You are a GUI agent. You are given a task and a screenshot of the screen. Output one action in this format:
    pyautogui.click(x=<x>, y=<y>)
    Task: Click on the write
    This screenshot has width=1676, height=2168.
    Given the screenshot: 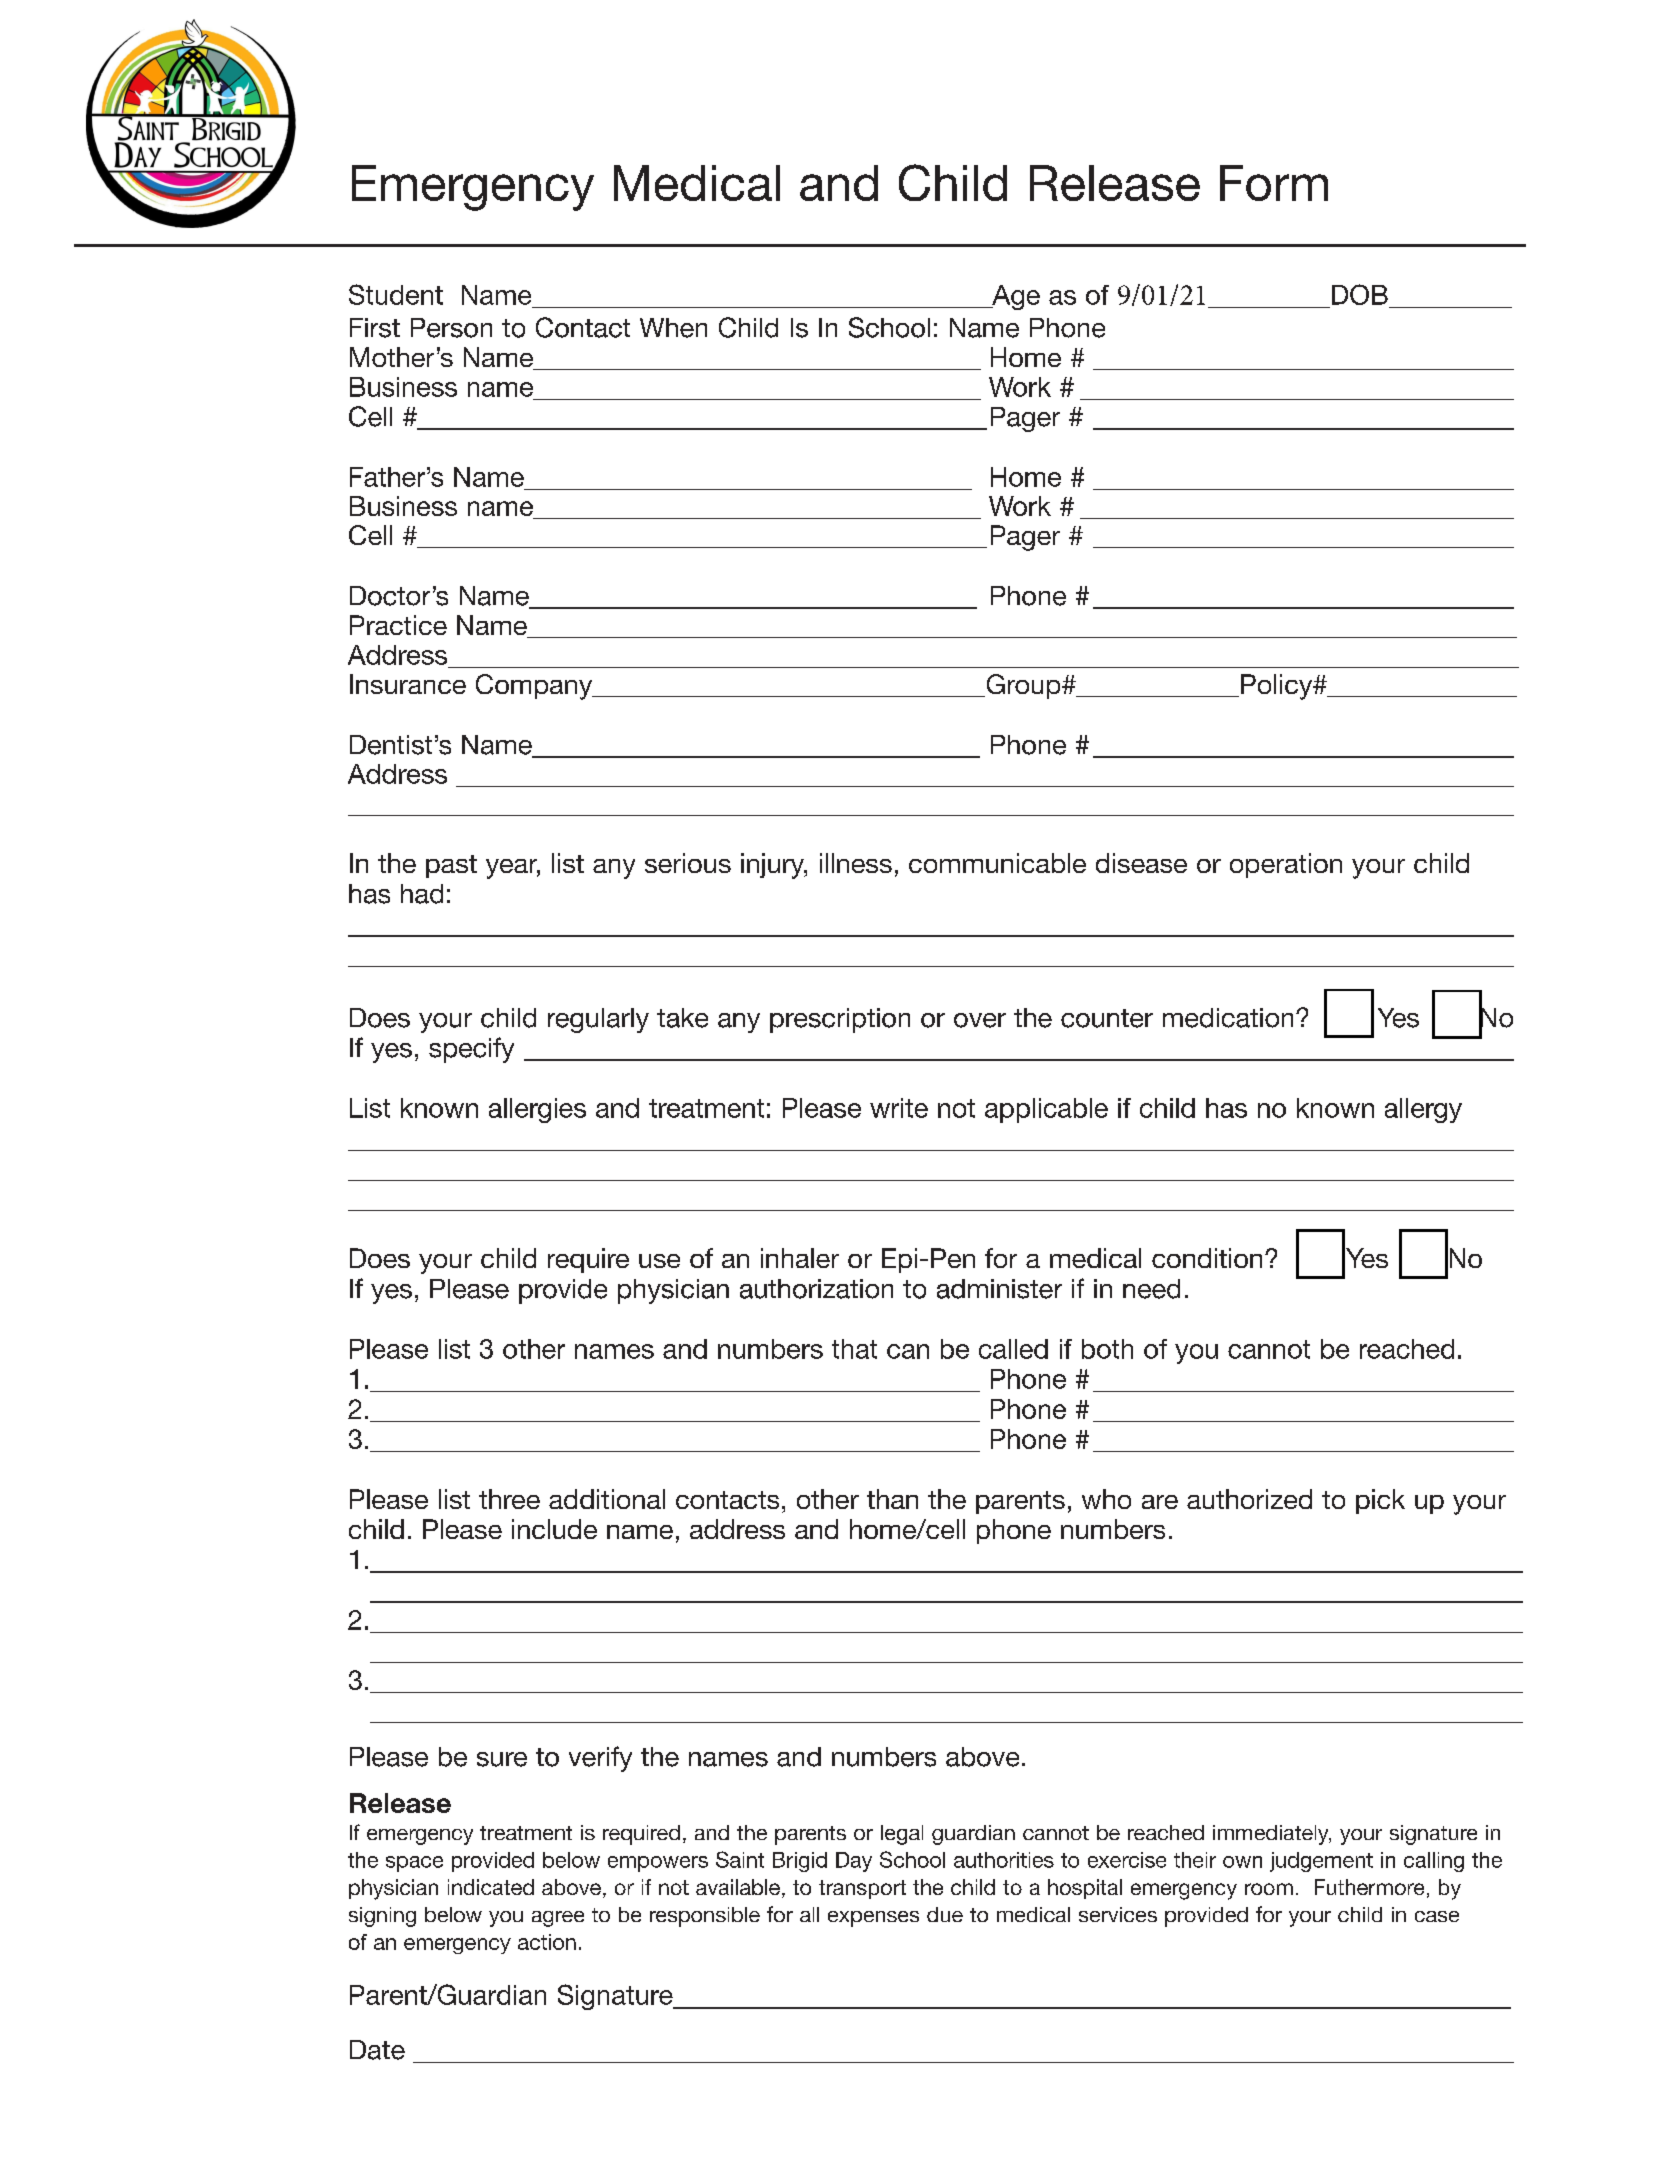 What is the action you would take?
    pyautogui.click(x=899, y=1108)
